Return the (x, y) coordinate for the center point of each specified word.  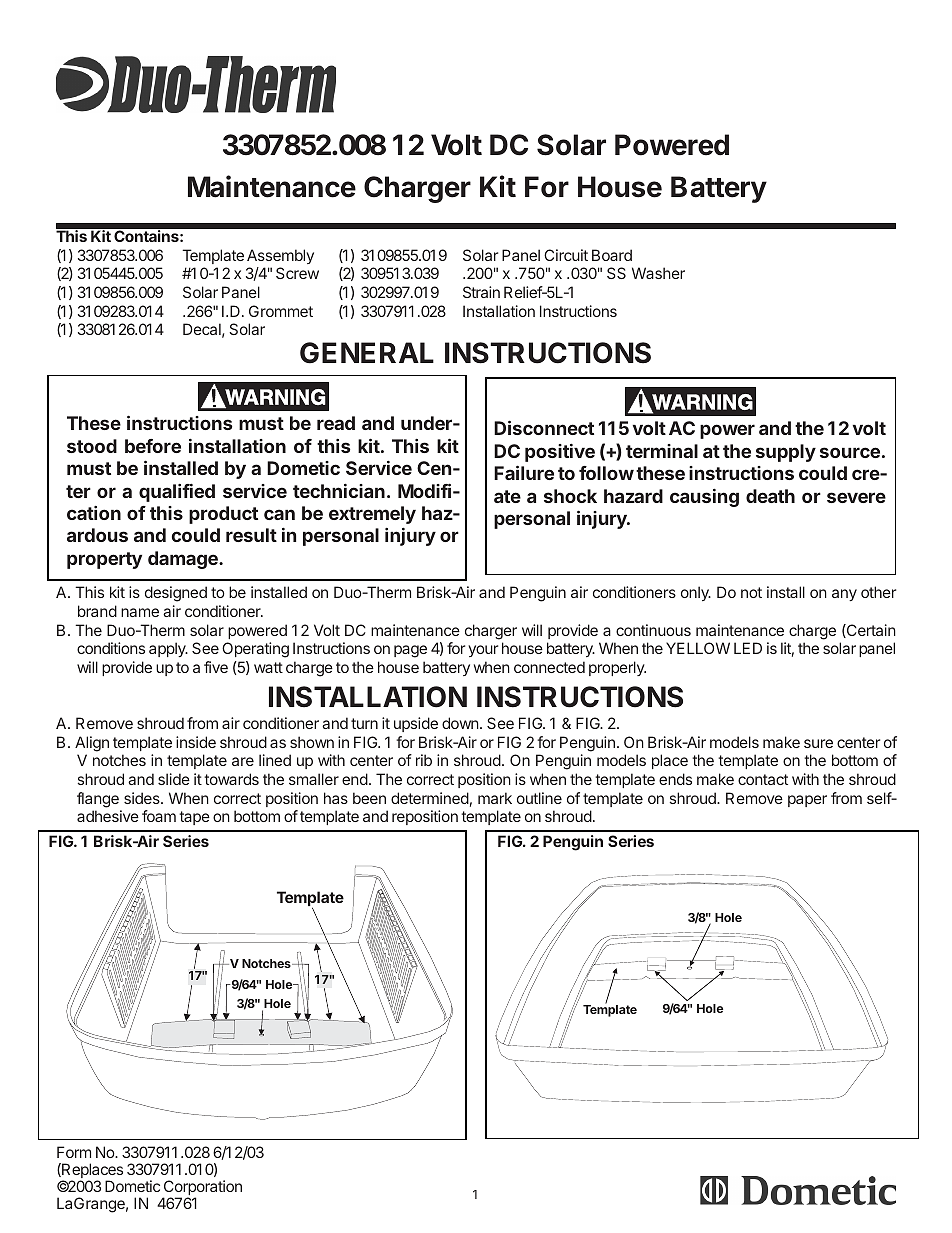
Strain (481, 292)
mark (495, 798)
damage (184, 560)
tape (194, 818)
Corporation (202, 1189)
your (483, 651)
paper (807, 801)
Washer (658, 273)
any (844, 595)
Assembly (280, 256)
